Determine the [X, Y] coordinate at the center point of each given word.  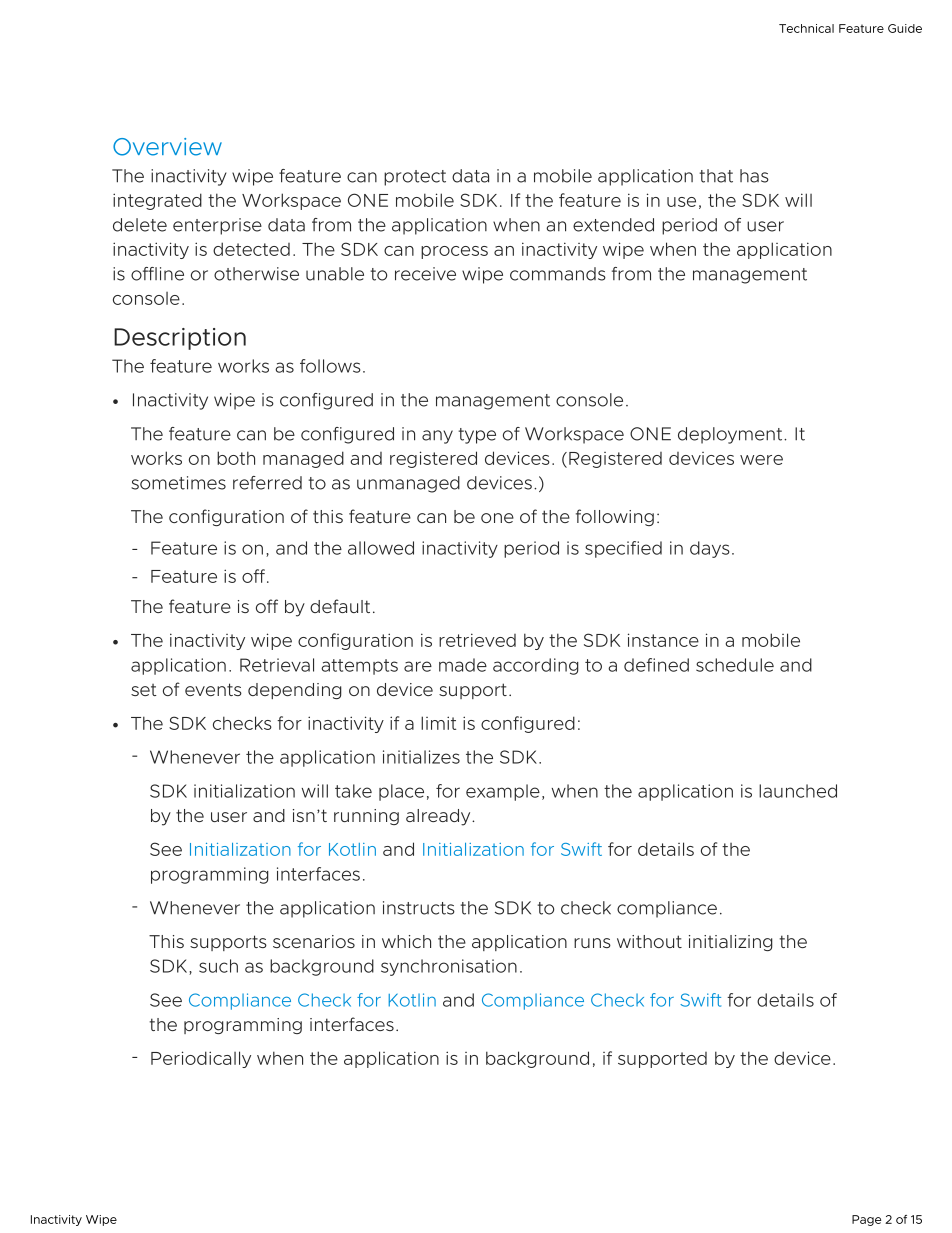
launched [798, 791]
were [761, 460]
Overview [167, 147]
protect [415, 178]
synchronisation [449, 967]
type [477, 436]
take [353, 791]
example [503, 792]
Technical [806, 28]
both [236, 458]
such [218, 966]
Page [866, 1220]
